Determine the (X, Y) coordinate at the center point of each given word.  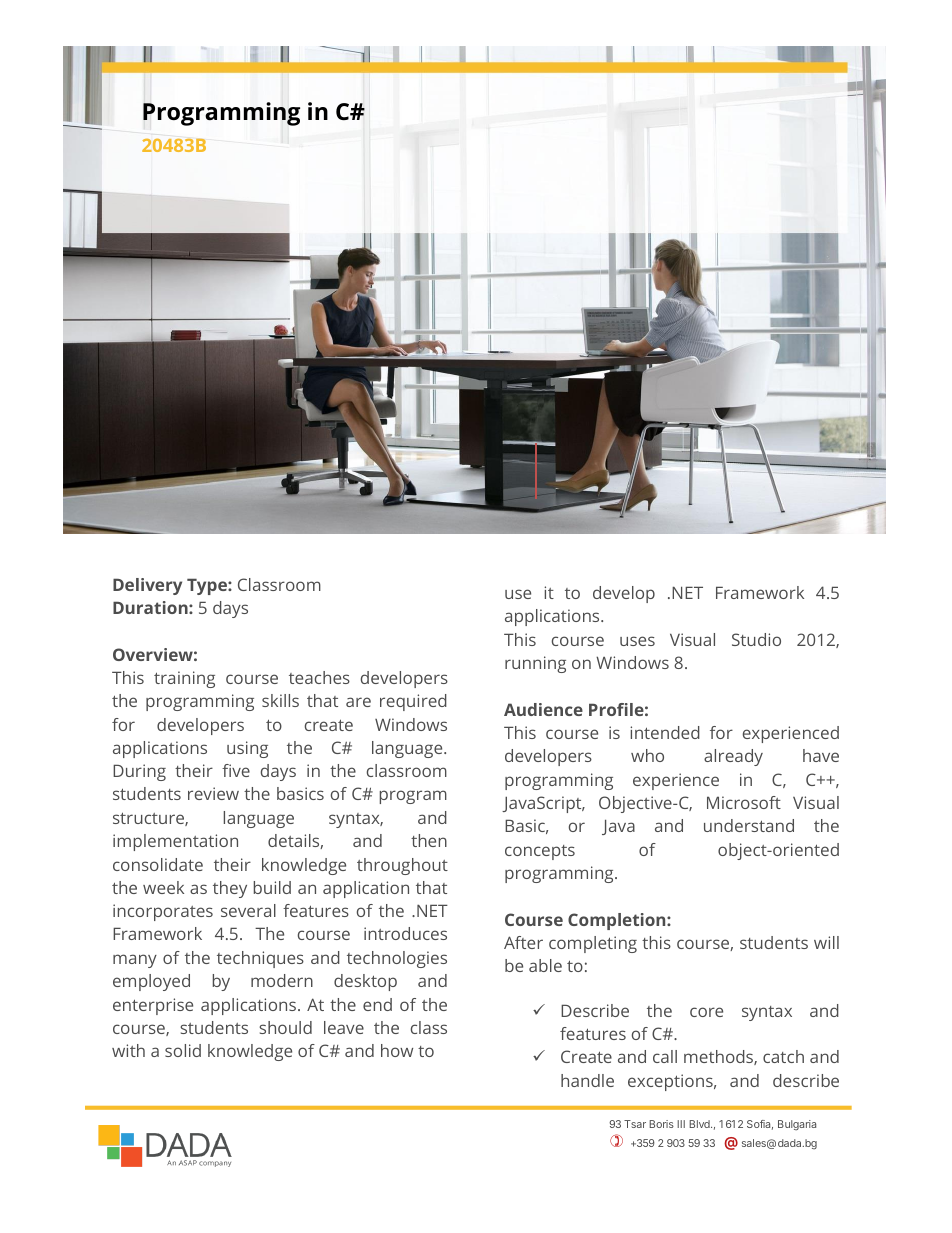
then (429, 840)
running (535, 664)
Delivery (147, 586)
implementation (175, 842)
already (733, 757)
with (128, 1050)
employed (151, 982)
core (706, 1012)
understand (749, 825)
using (247, 749)
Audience (543, 709)
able (545, 965)
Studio (756, 639)
